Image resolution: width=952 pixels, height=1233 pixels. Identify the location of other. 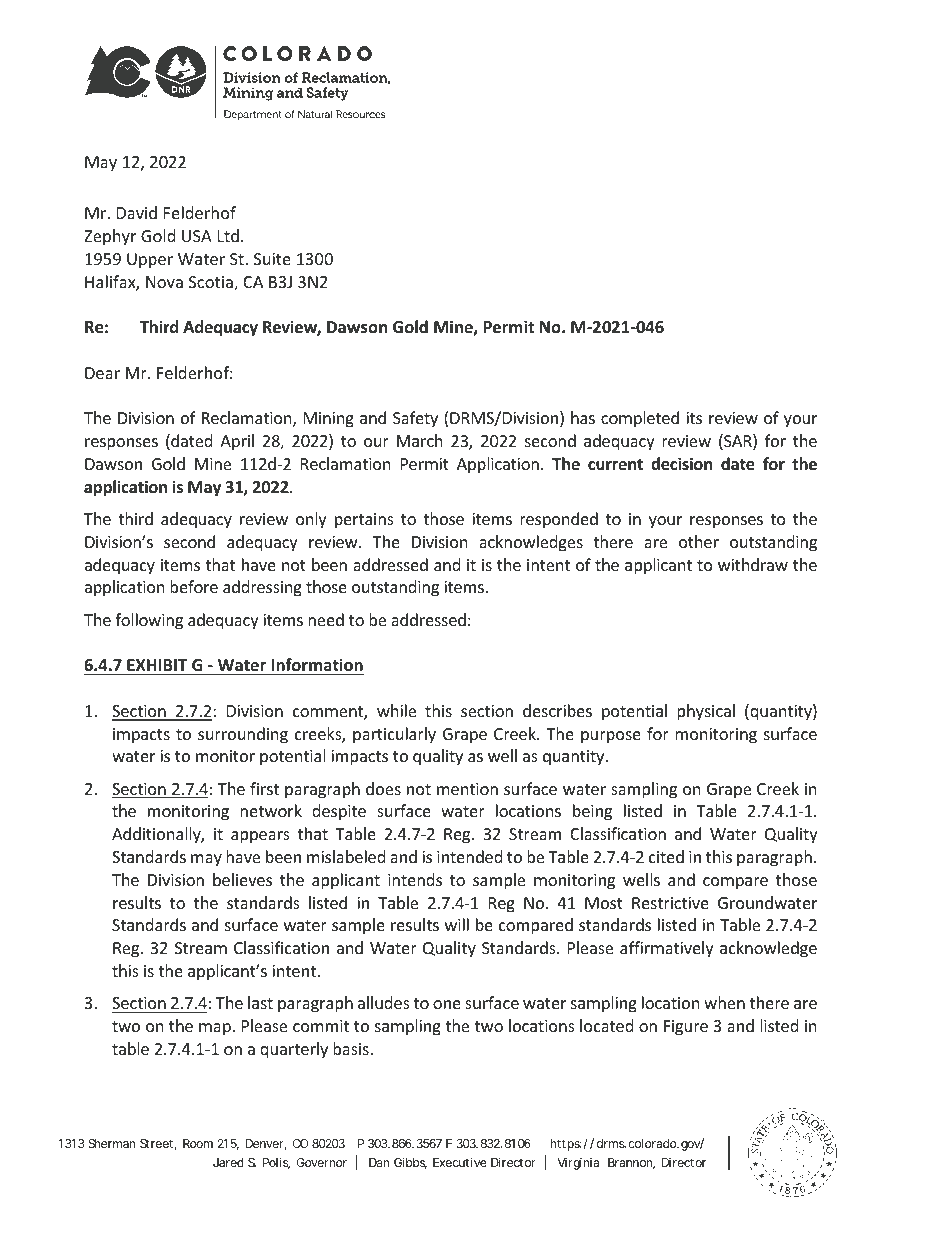
(699, 541).
